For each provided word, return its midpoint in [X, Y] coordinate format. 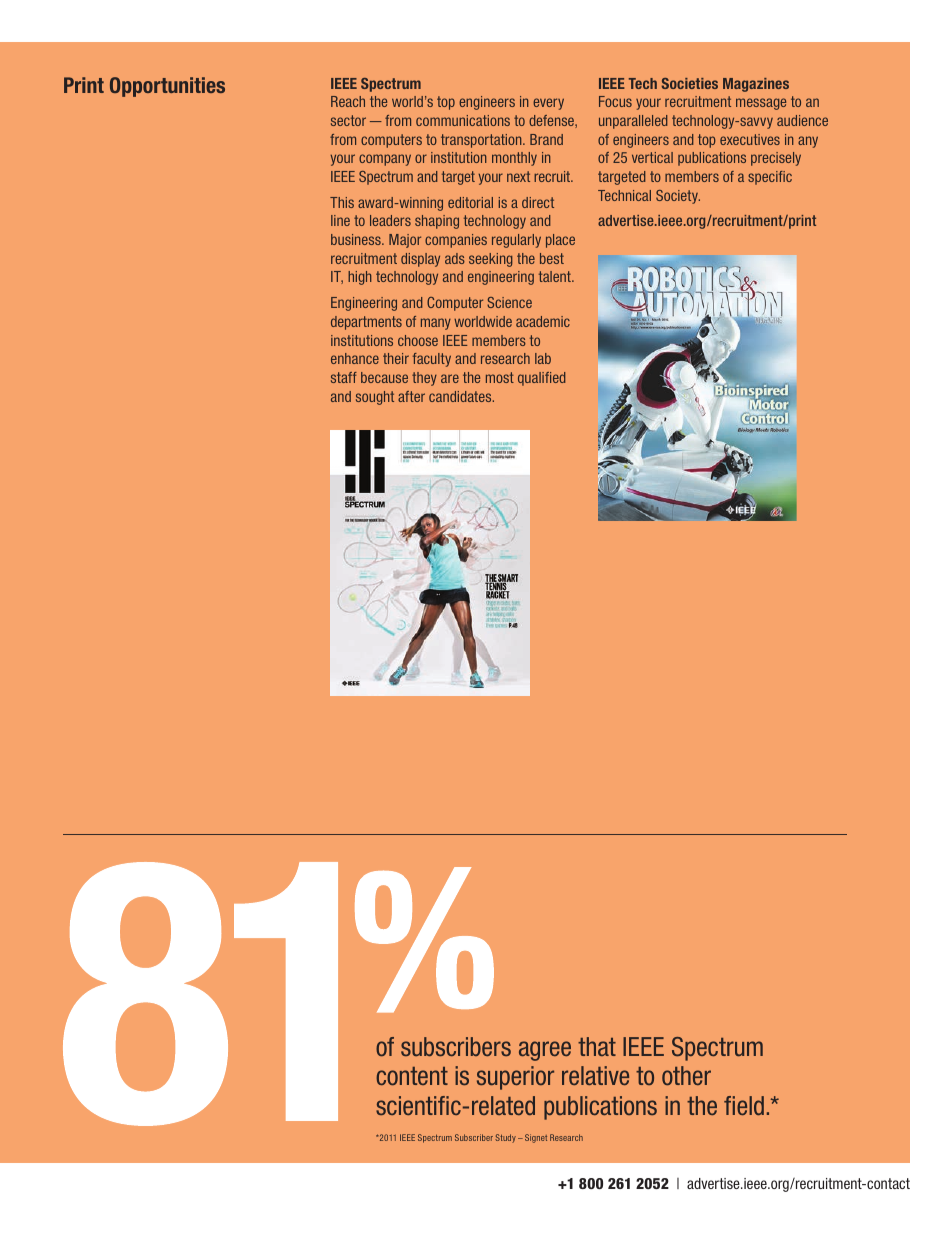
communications [463, 120]
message [761, 104]
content [412, 1076]
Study [505, 1138]
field [744, 1105]
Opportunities [167, 87]
